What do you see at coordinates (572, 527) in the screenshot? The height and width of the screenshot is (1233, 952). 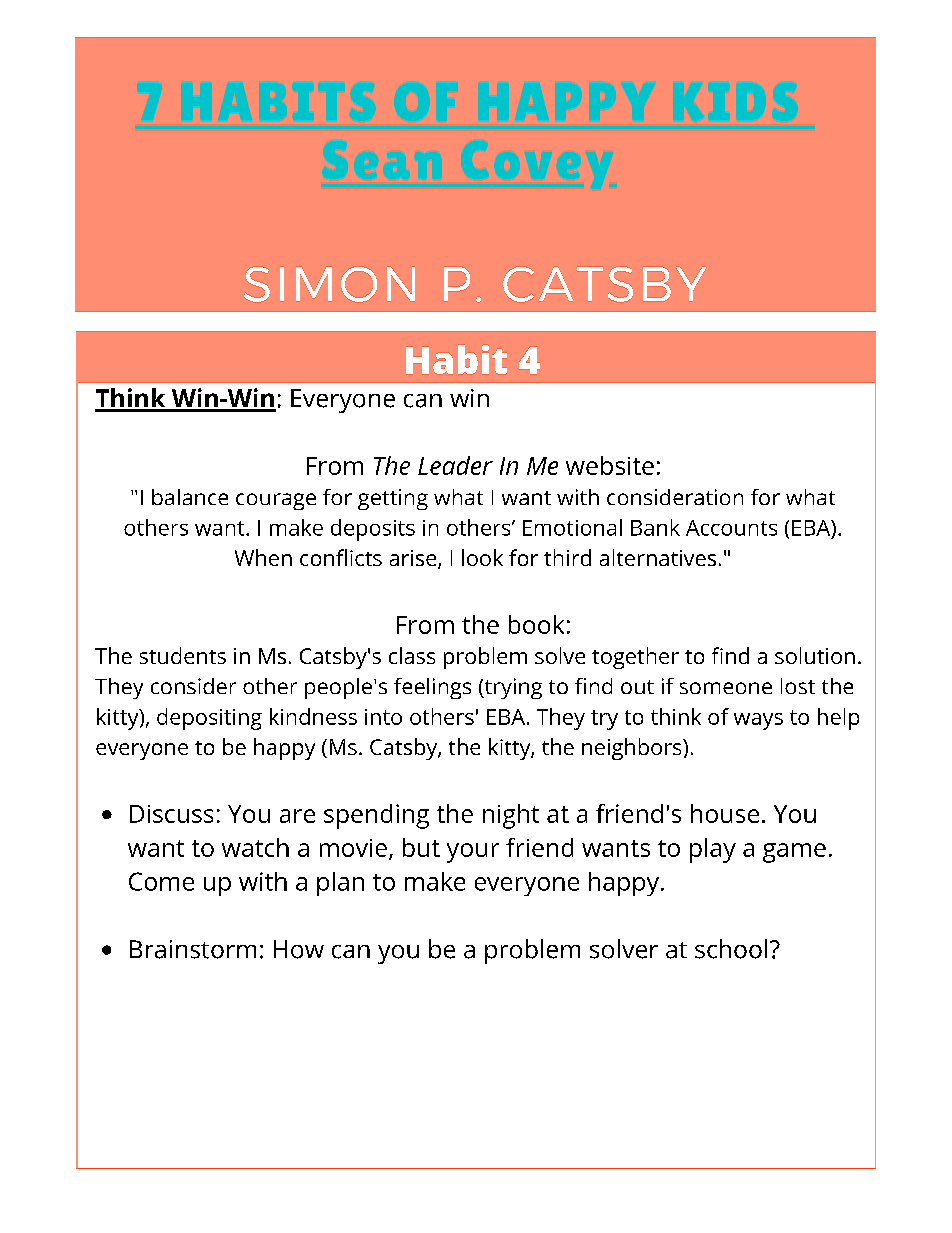 I see `Emotional` at bounding box center [572, 527].
